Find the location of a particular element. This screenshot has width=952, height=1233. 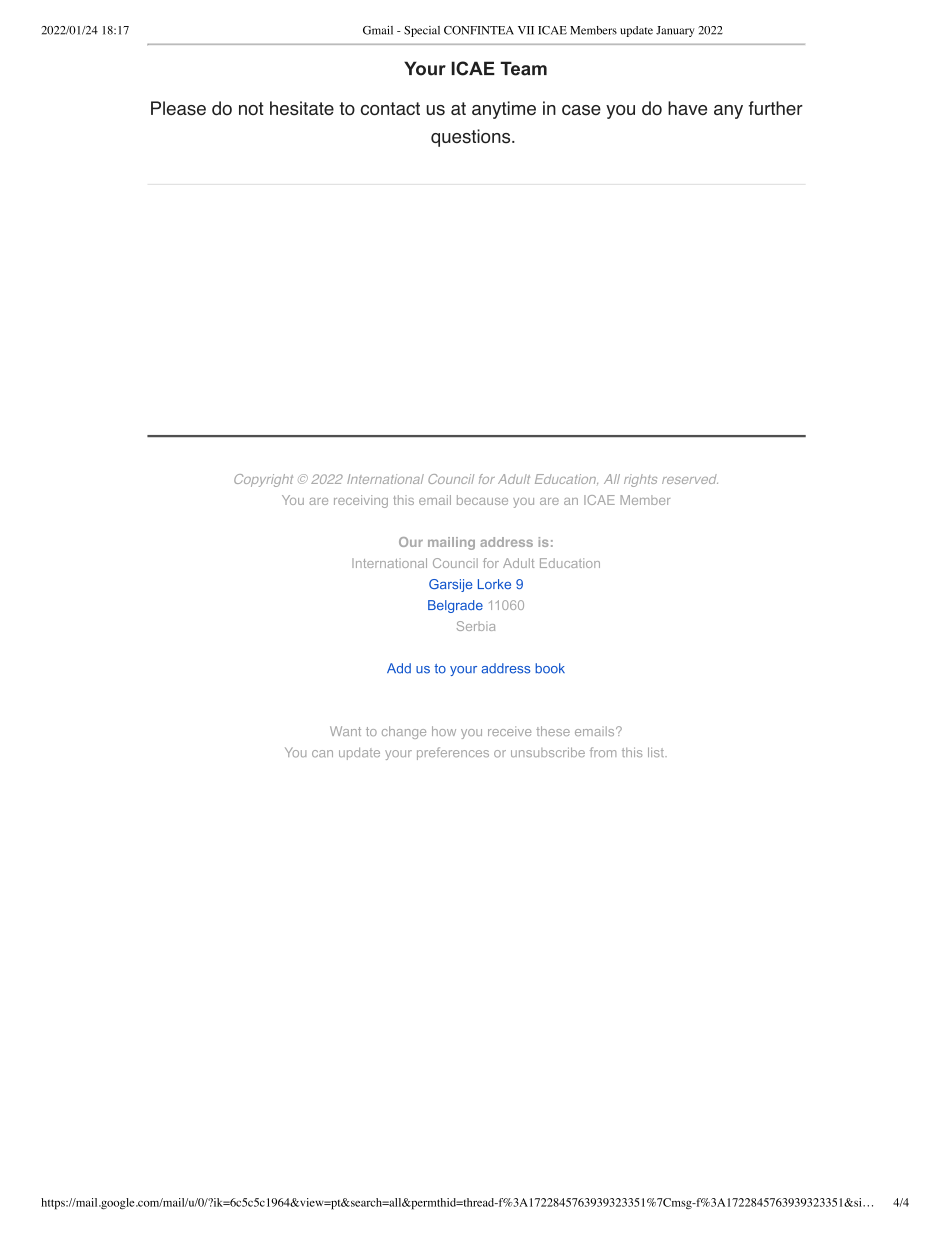

not is located at coordinates (251, 108).
